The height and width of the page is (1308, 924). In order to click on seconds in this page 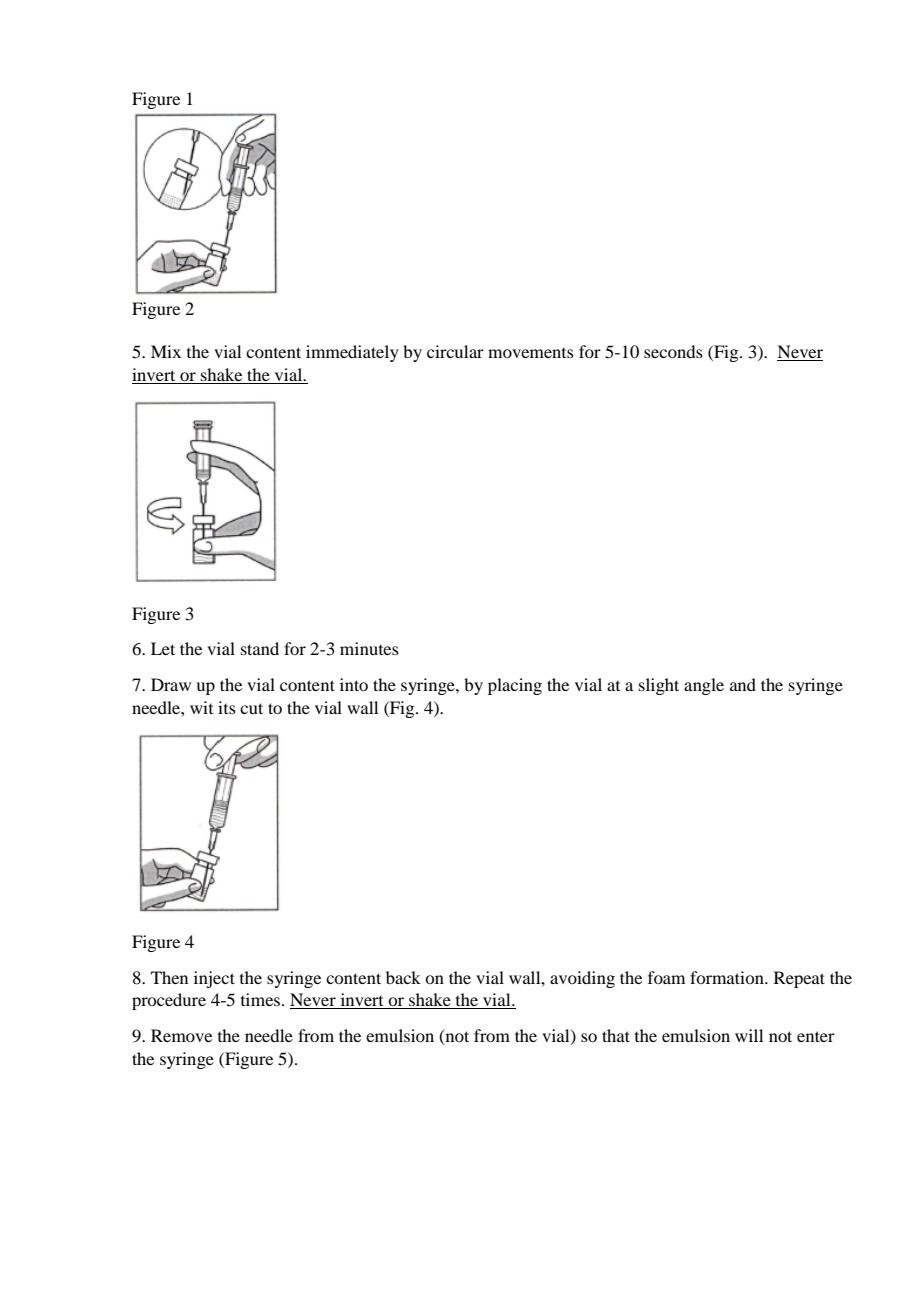, I will do `click(673, 351)`.
